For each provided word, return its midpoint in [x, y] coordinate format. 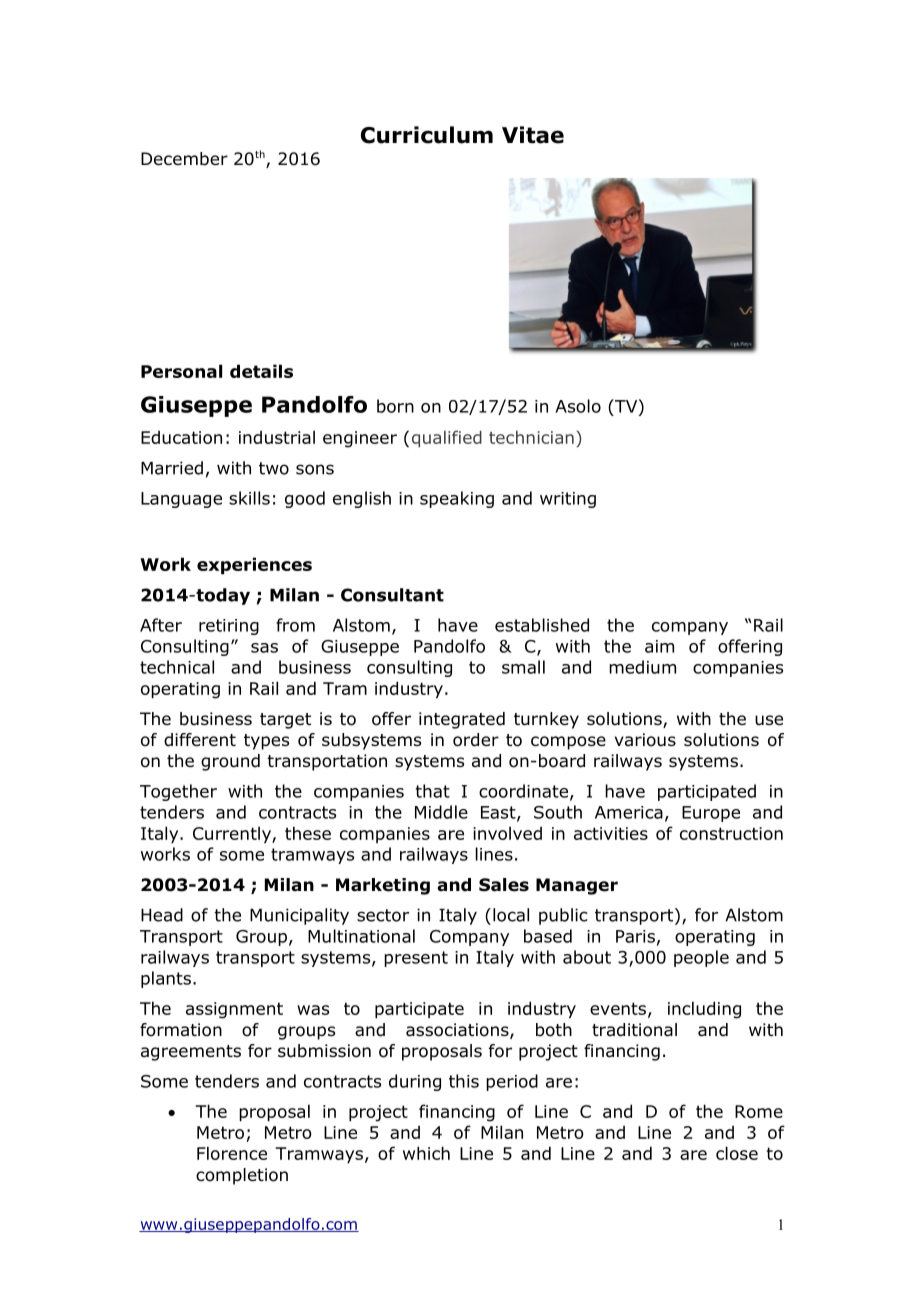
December [184, 159]
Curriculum [427, 135]
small [523, 667]
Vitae [533, 135]
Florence [232, 1153]
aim [659, 646]
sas [264, 648]
